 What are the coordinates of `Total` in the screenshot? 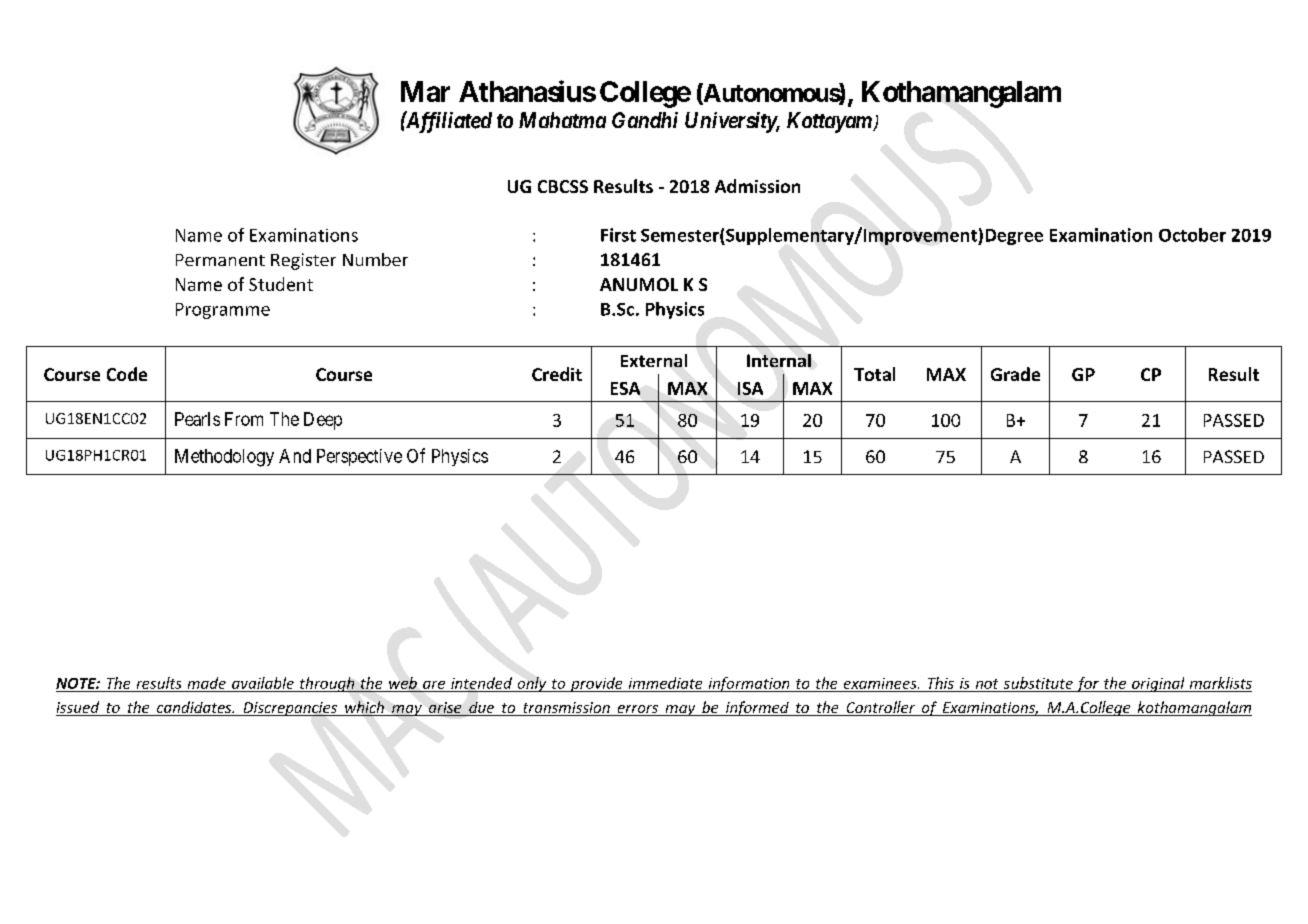 It's located at (874, 374).
